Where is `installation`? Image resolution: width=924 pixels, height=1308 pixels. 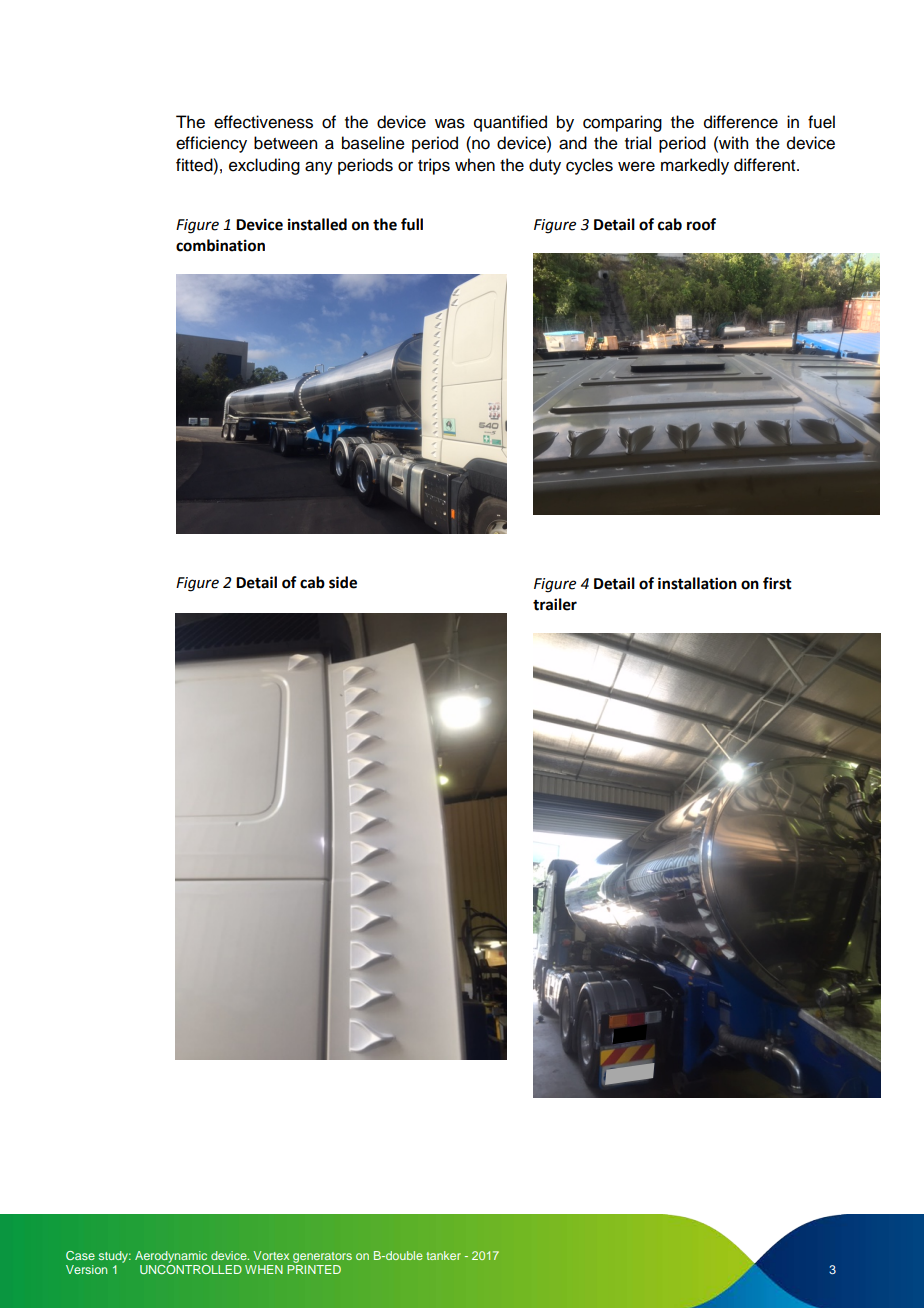
installation is located at coordinates (697, 583).
